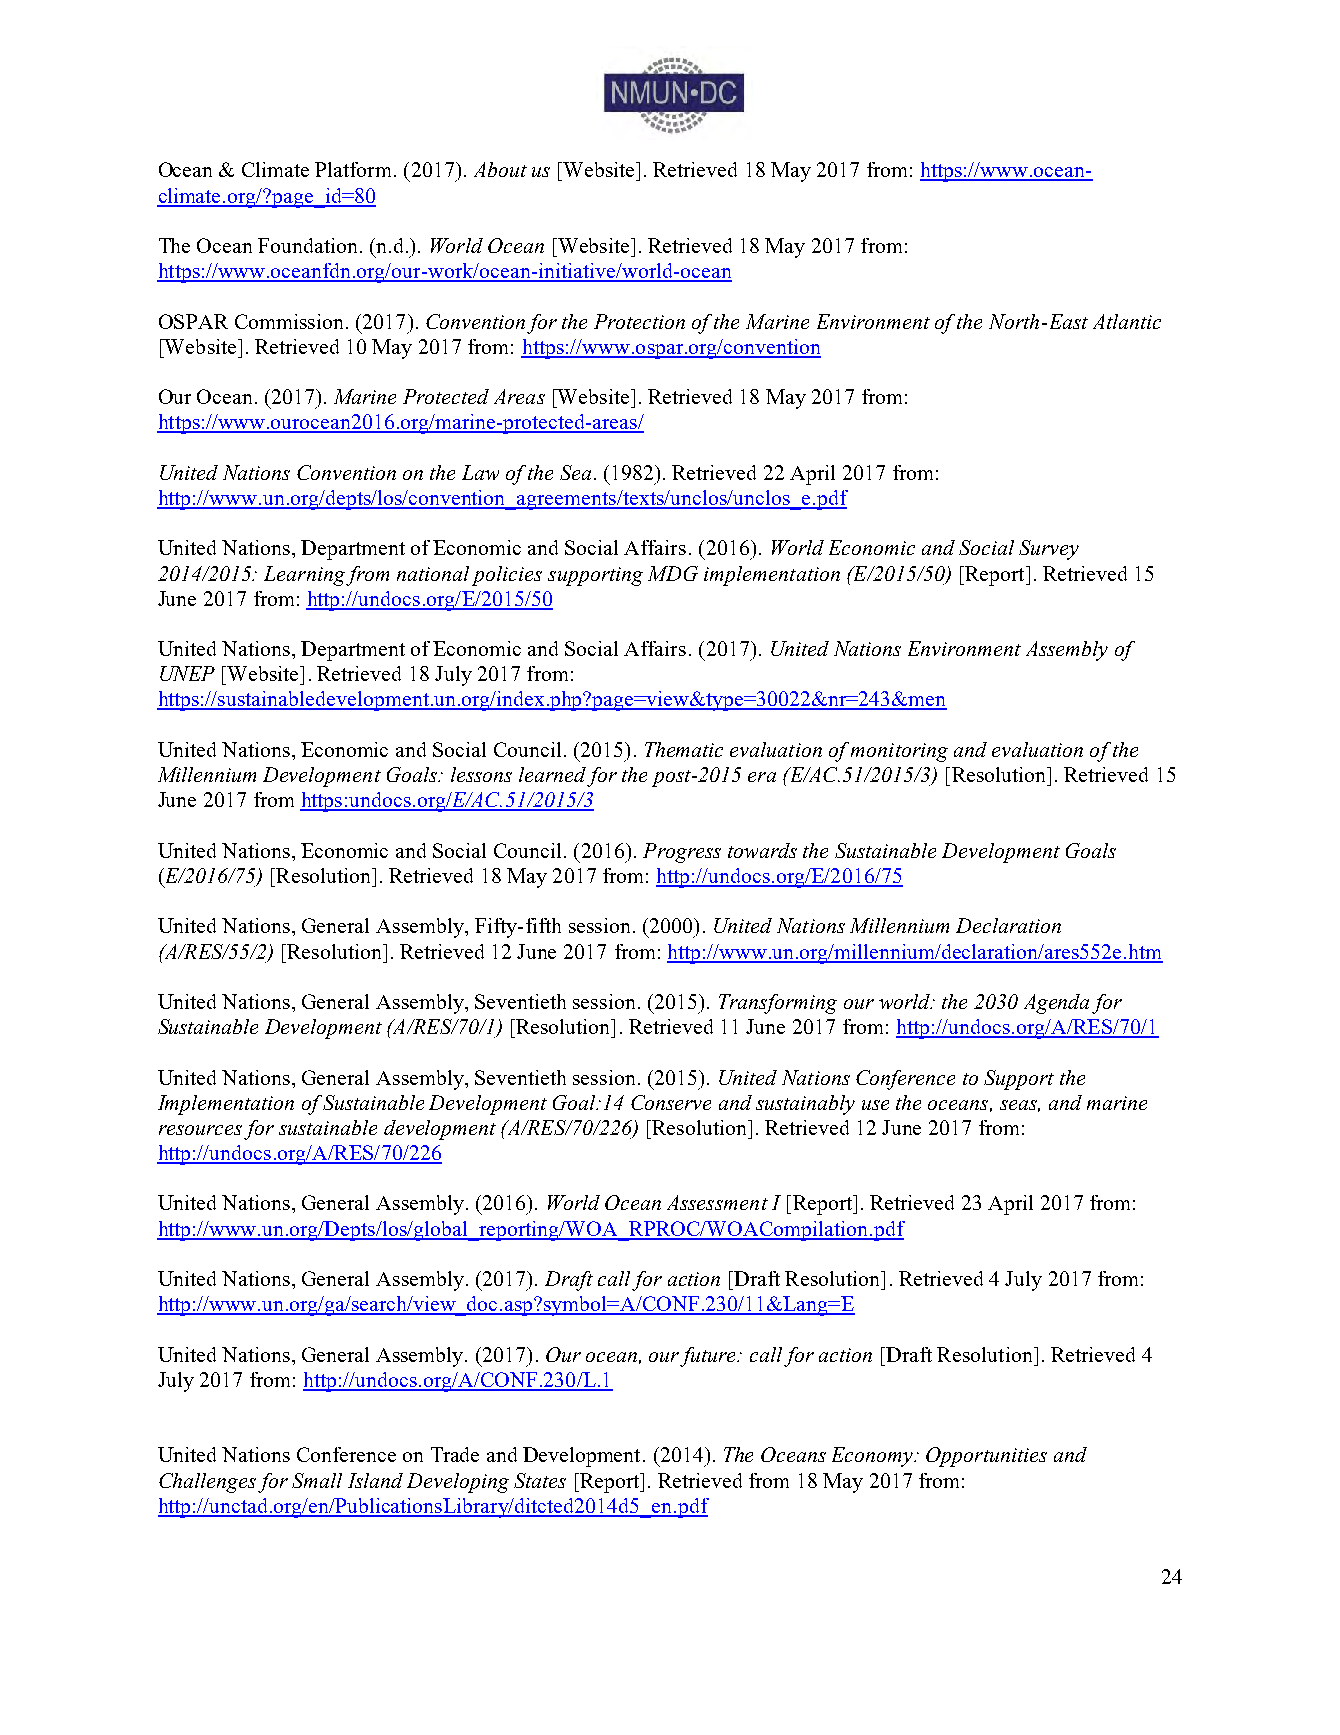  What do you see at coordinates (986, 1457) in the screenshot?
I see `Opportunities` at bounding box center [986, 1457].
